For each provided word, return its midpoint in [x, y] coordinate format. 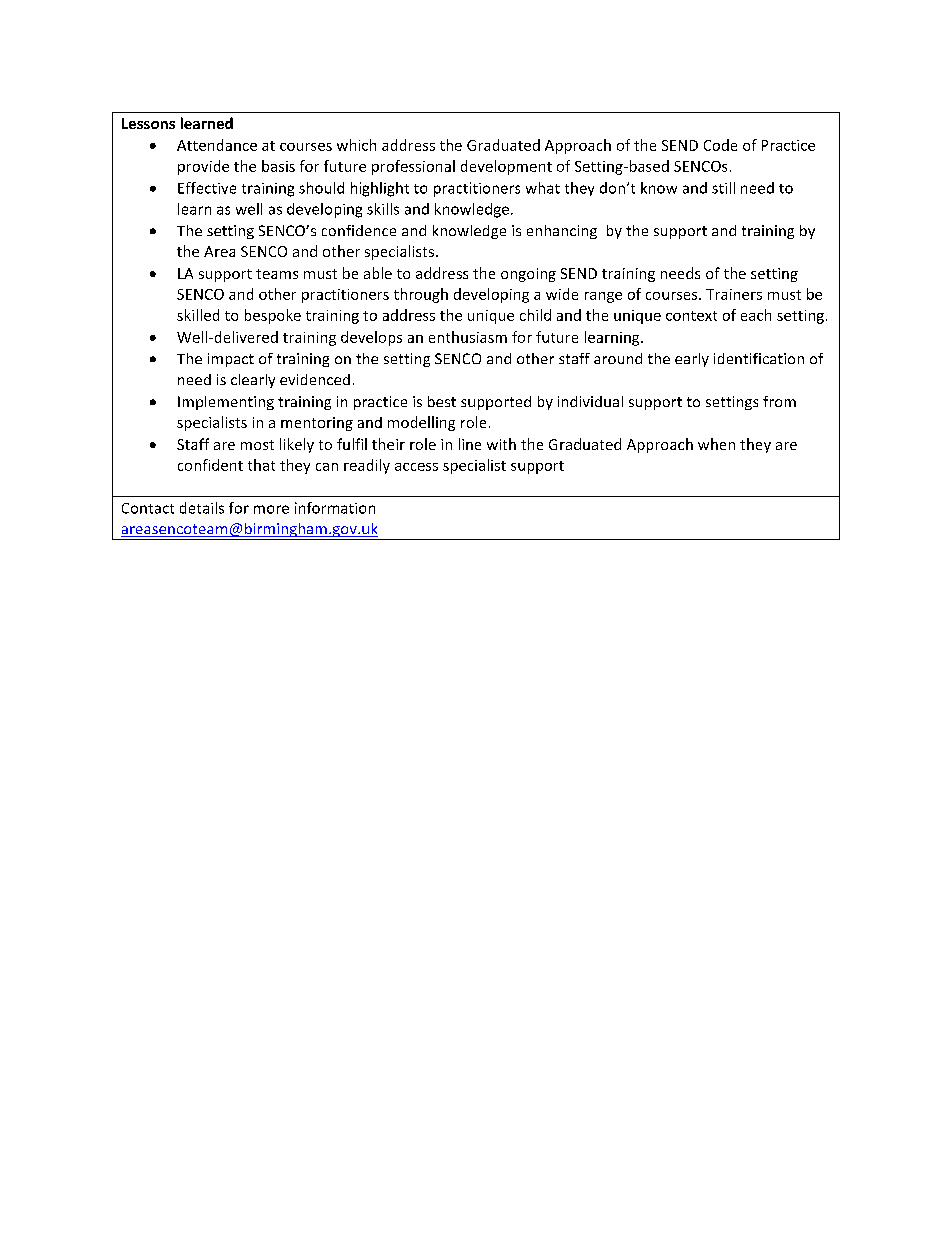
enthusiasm [468, 337]
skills [383, 209]
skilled [198, 315]
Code [720, 145]
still [723, 188]
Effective [207, 188]
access [416, 467]
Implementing [226, 403]
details [202, 508]
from [779, 401]
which [356, 145]
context [691, 316]
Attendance [217, 145]
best [442, 401]
